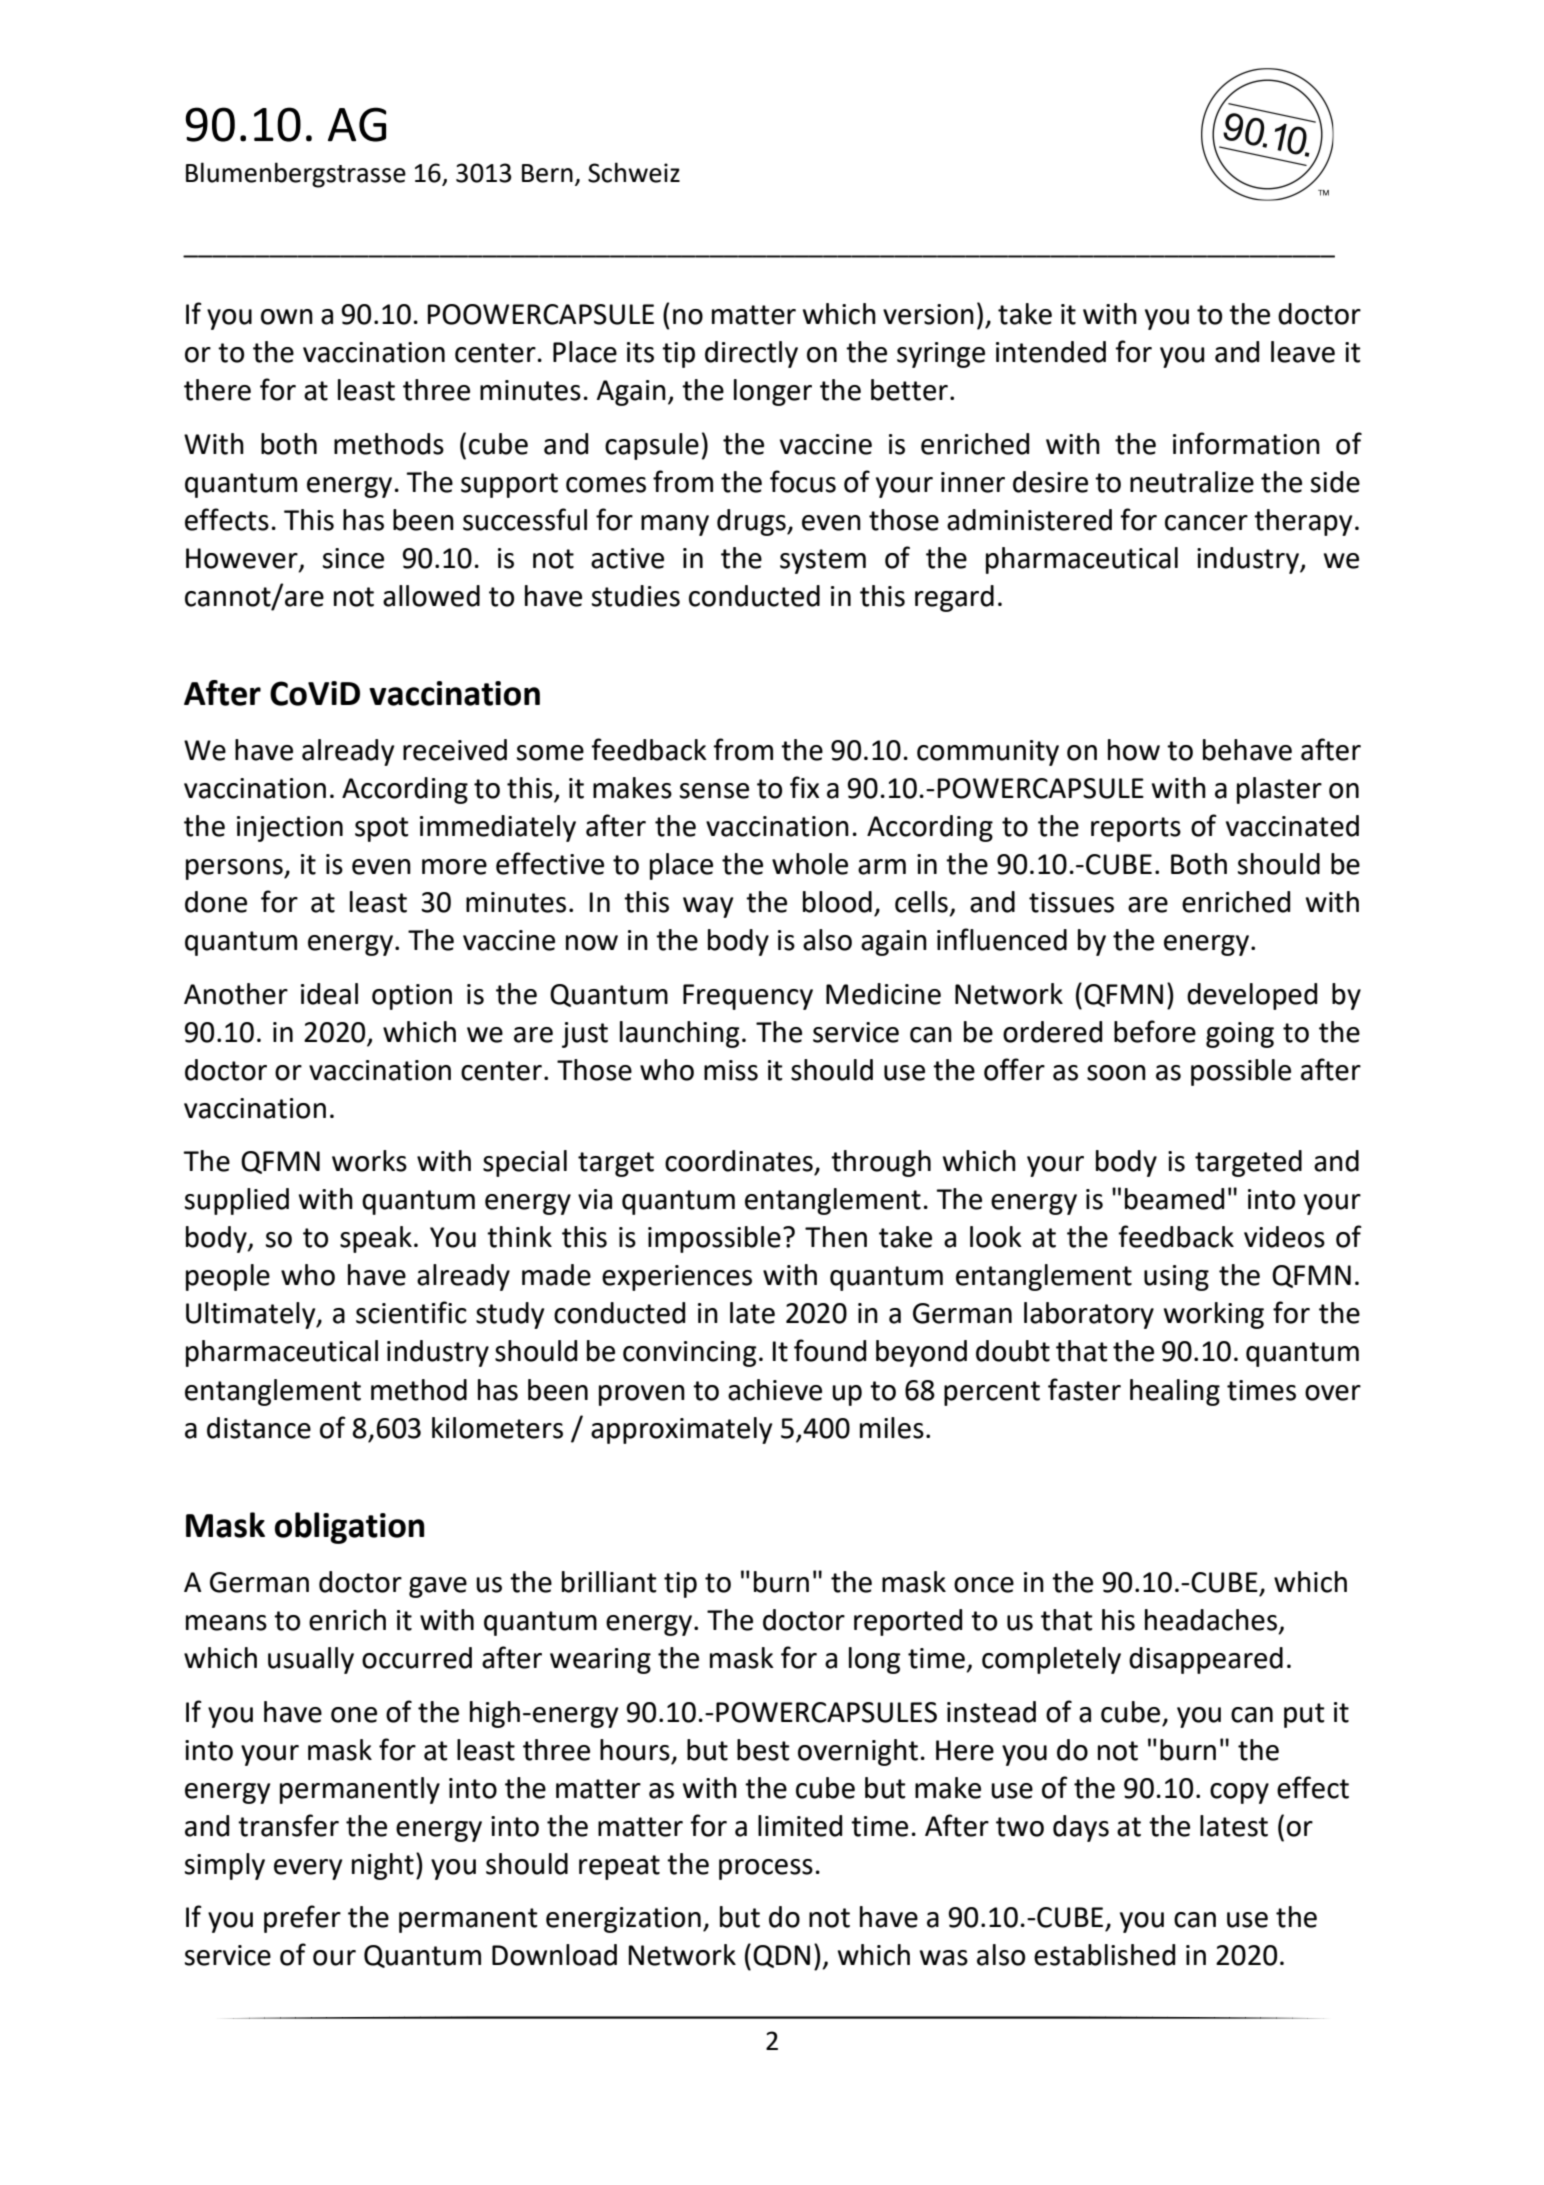  I want to click on allowed, so click(431, 596).
